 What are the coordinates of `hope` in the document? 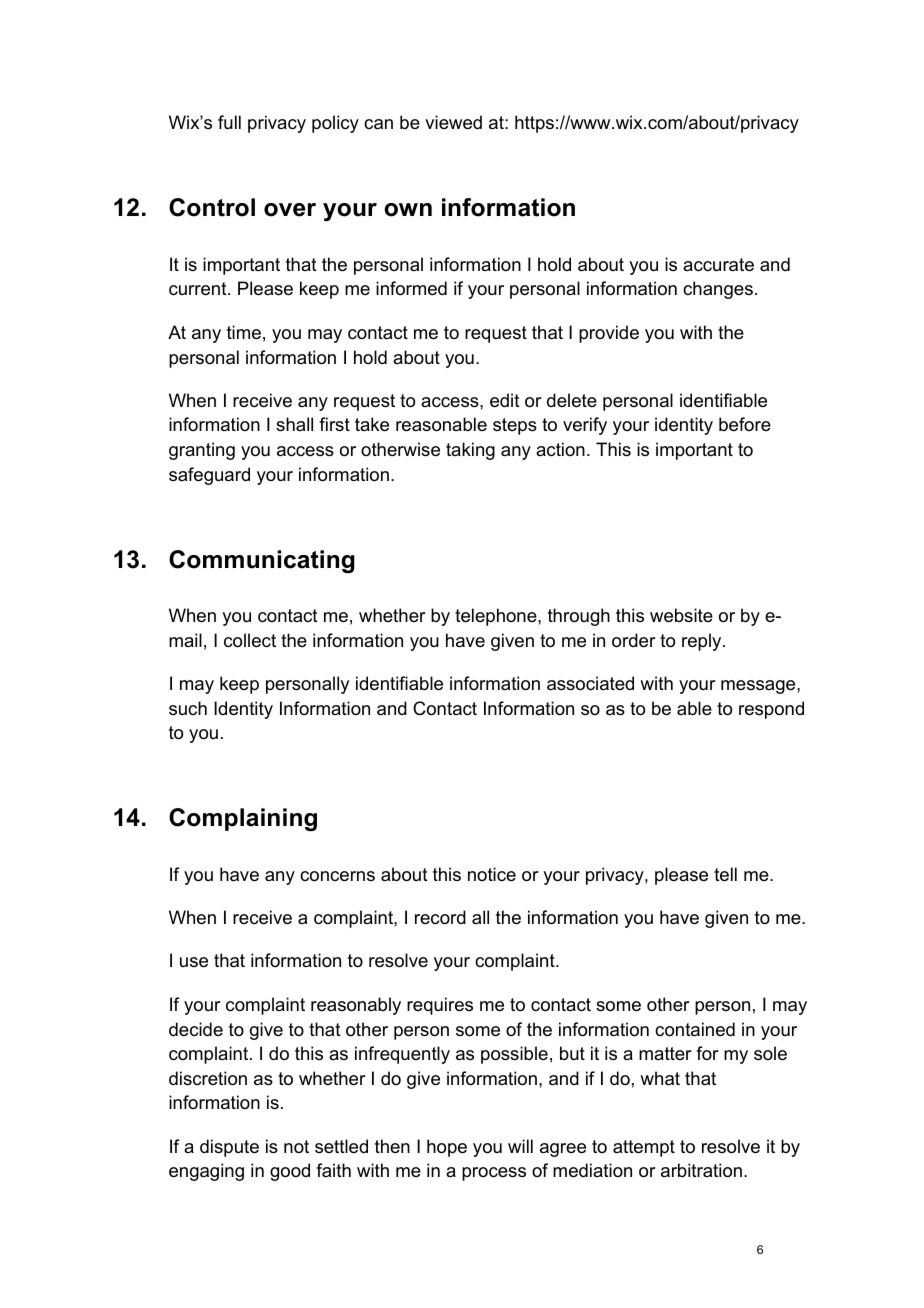 It's located at (447, 1148).
